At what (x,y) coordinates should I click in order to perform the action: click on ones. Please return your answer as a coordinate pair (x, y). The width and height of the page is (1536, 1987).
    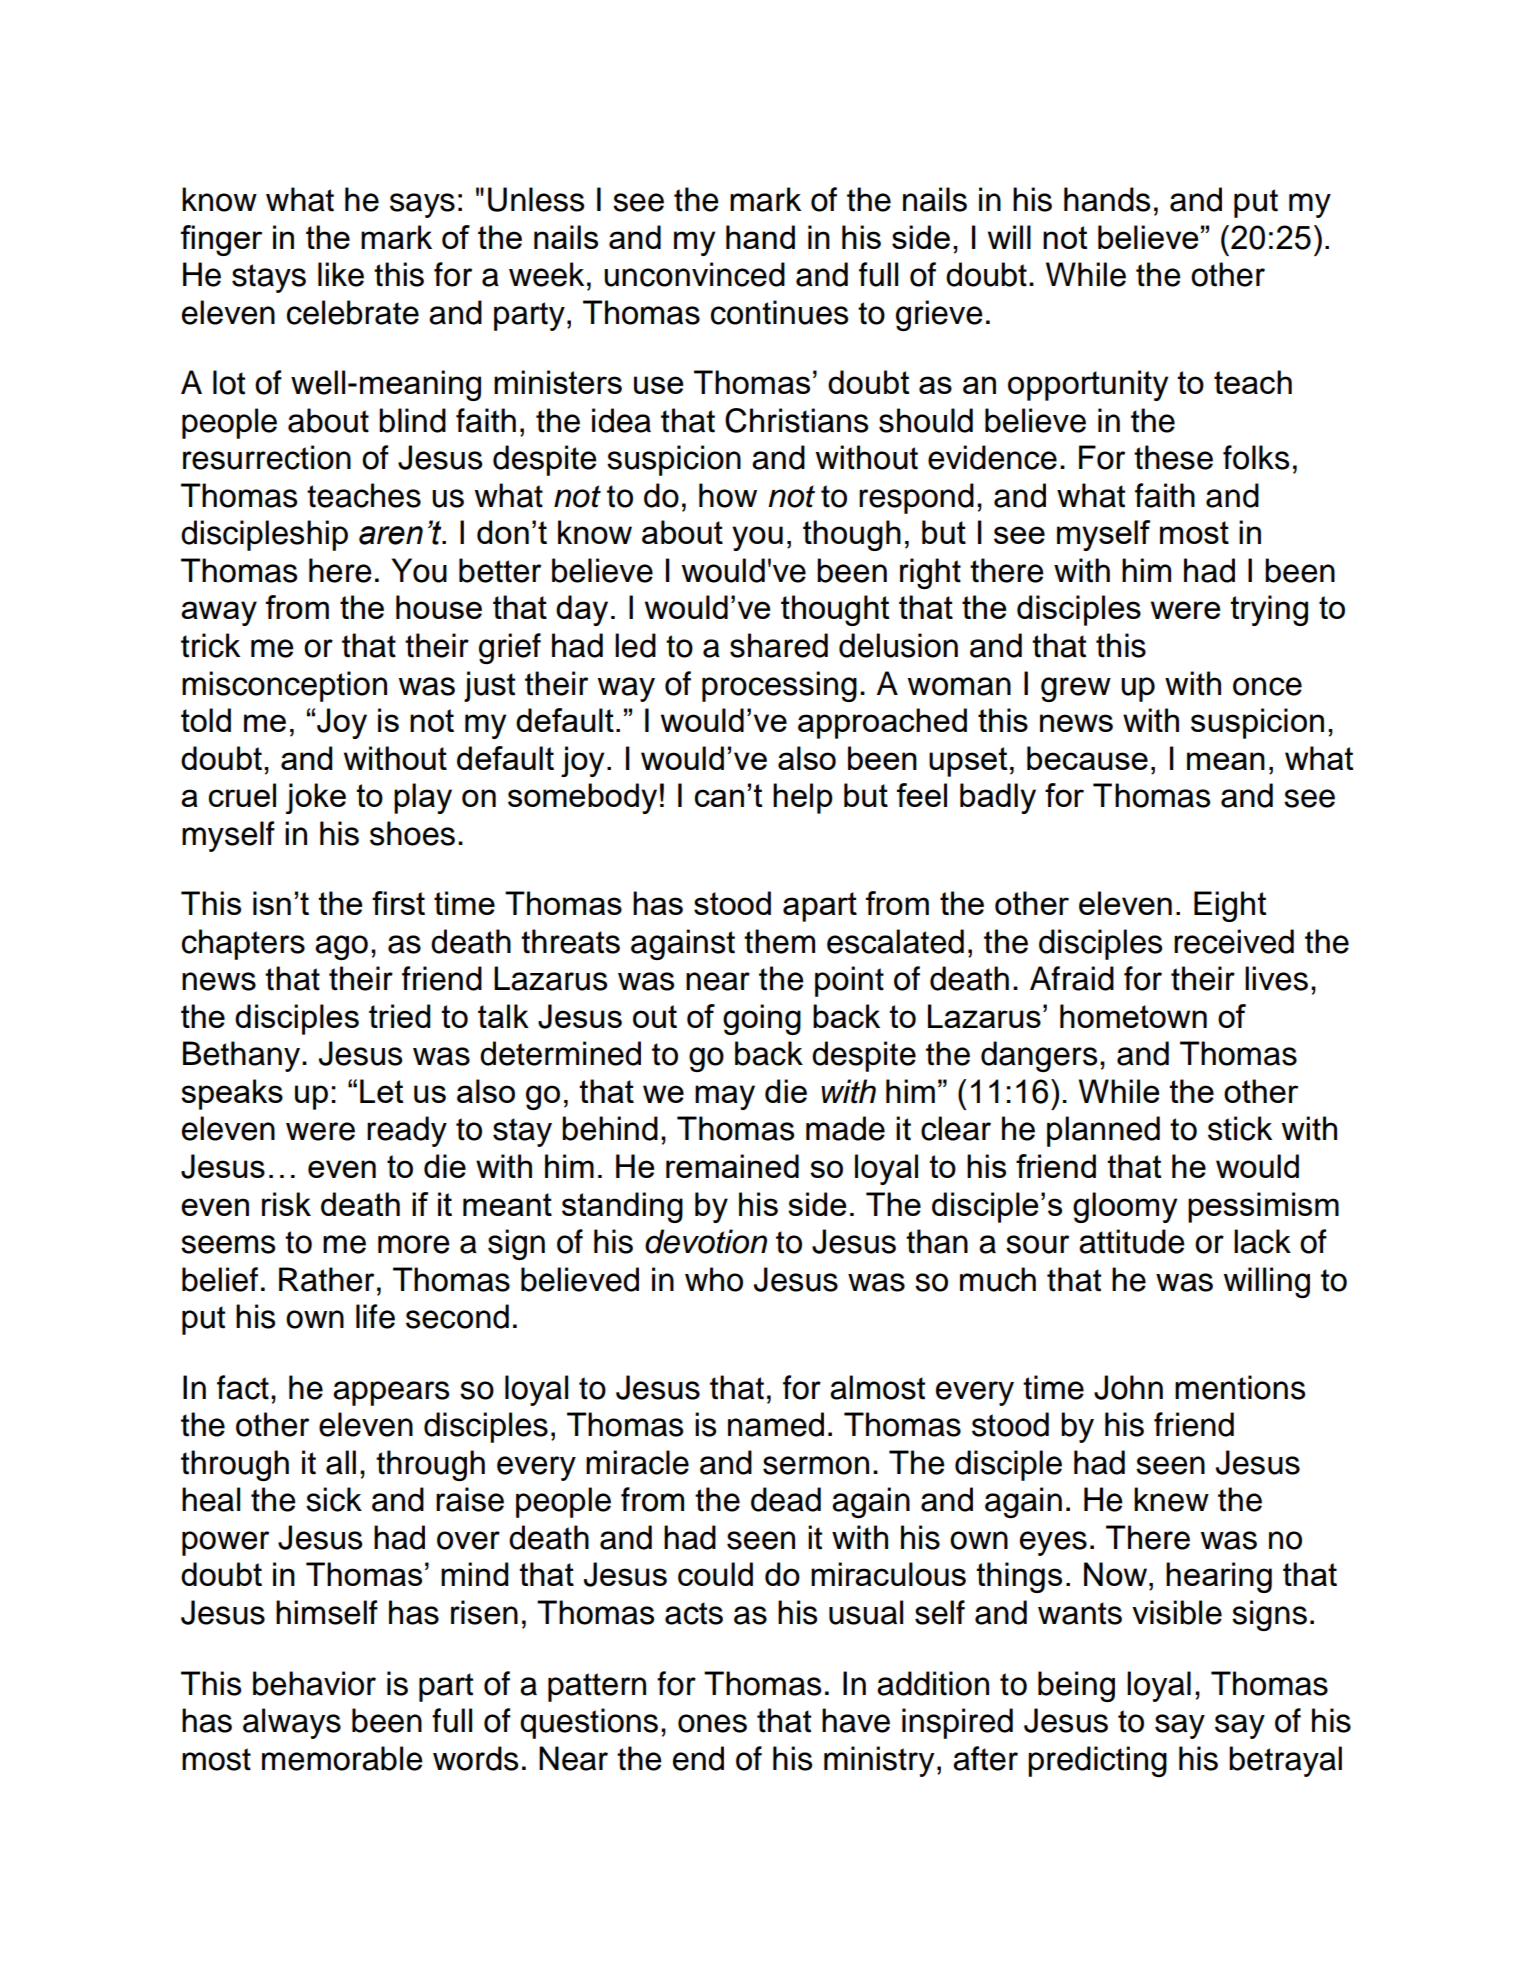
    Looking at the image, I should click on (712, 1723).
